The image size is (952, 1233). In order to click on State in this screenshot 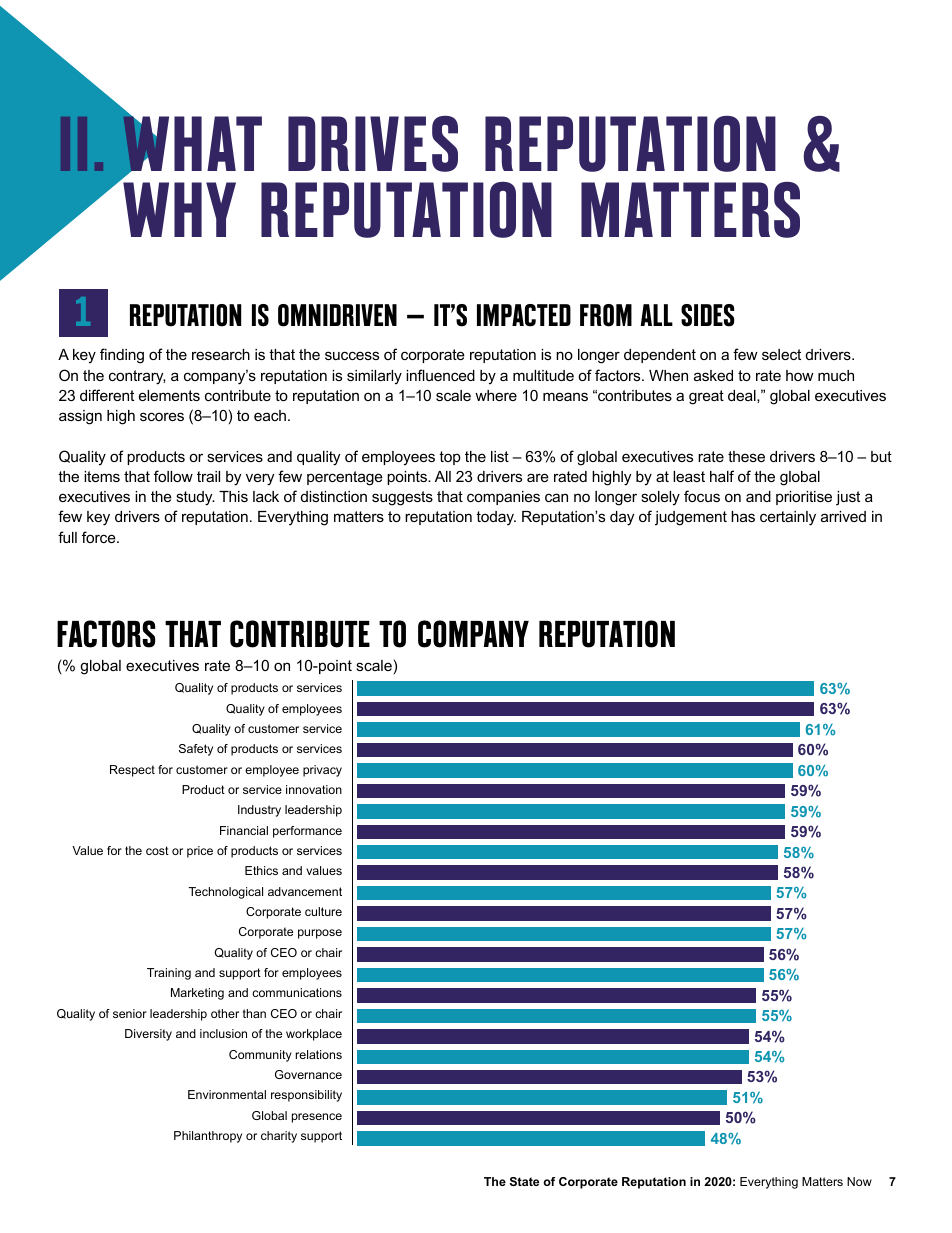, I will do `click(524, 1181)`.
